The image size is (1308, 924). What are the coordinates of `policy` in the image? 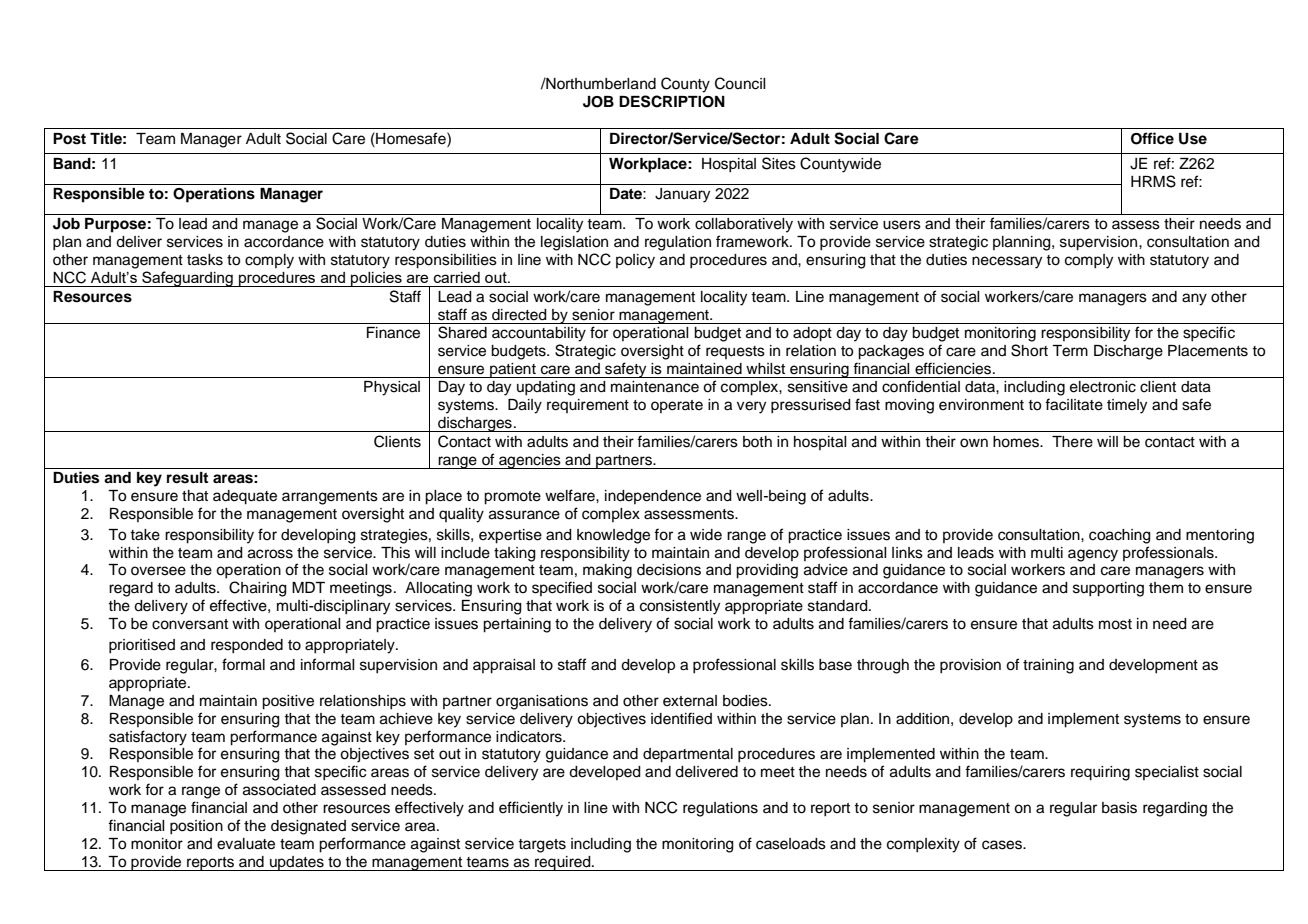 It's located at (635, 261).
